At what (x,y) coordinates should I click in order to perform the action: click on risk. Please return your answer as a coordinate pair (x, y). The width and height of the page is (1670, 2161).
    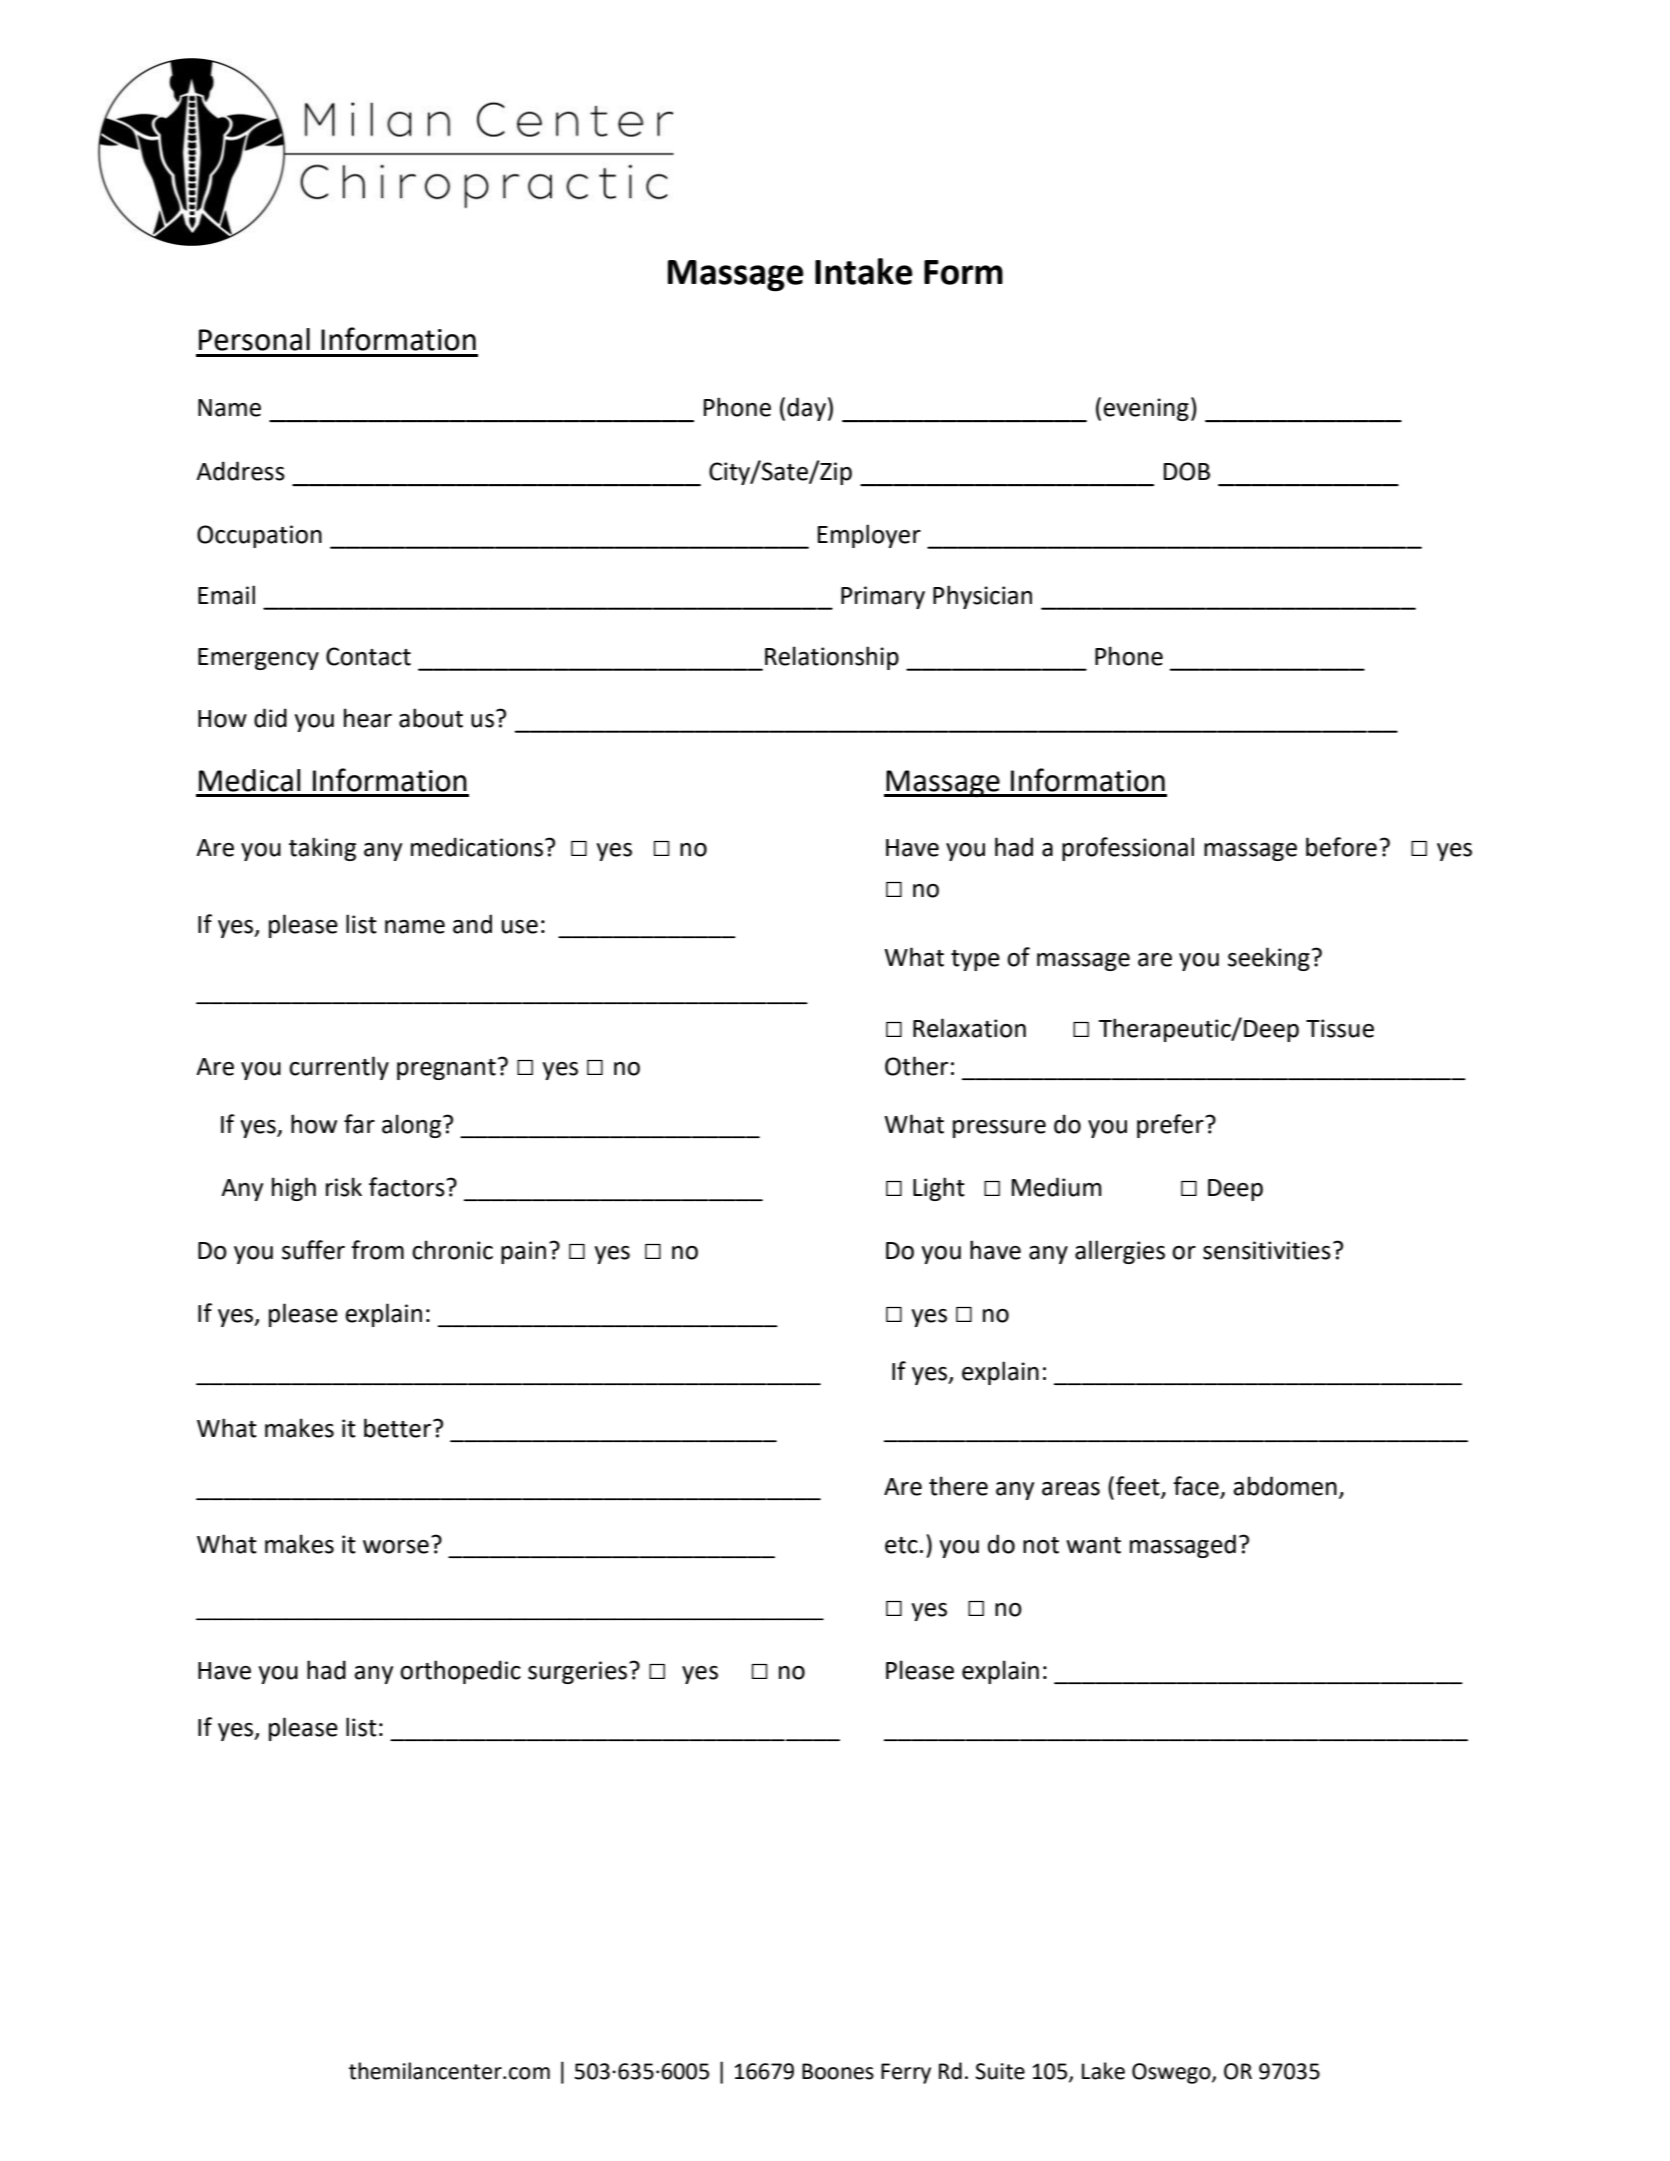
    Looking at the image, I should click on (344, 1187).
